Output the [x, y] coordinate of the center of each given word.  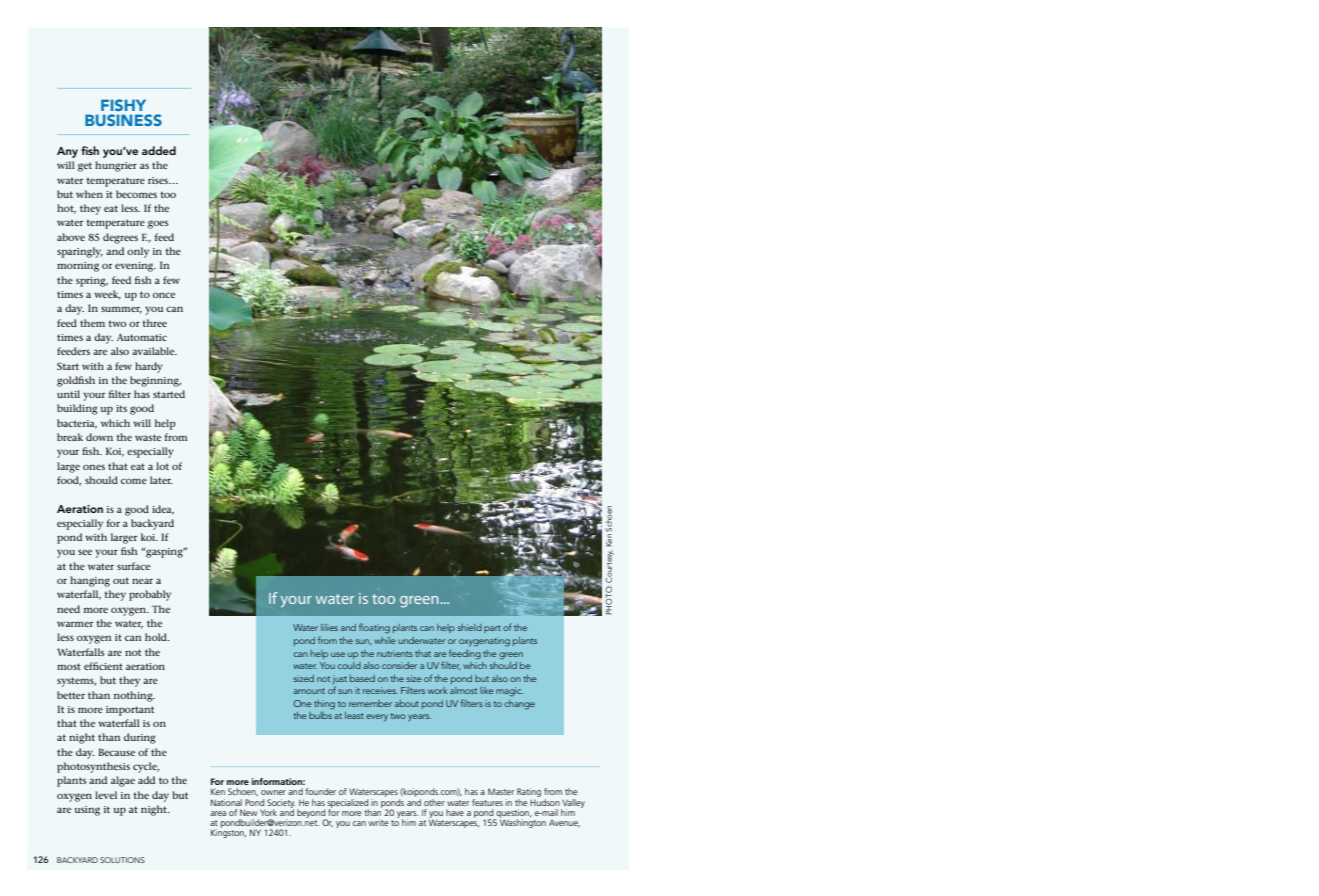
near [142, 581]
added [159, 150]
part [492, 629]
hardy [149, 367]
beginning [155, 381]
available [154, 351]
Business [123, 120]
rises [159, 180]
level [106, 795]
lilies [329, 627]
